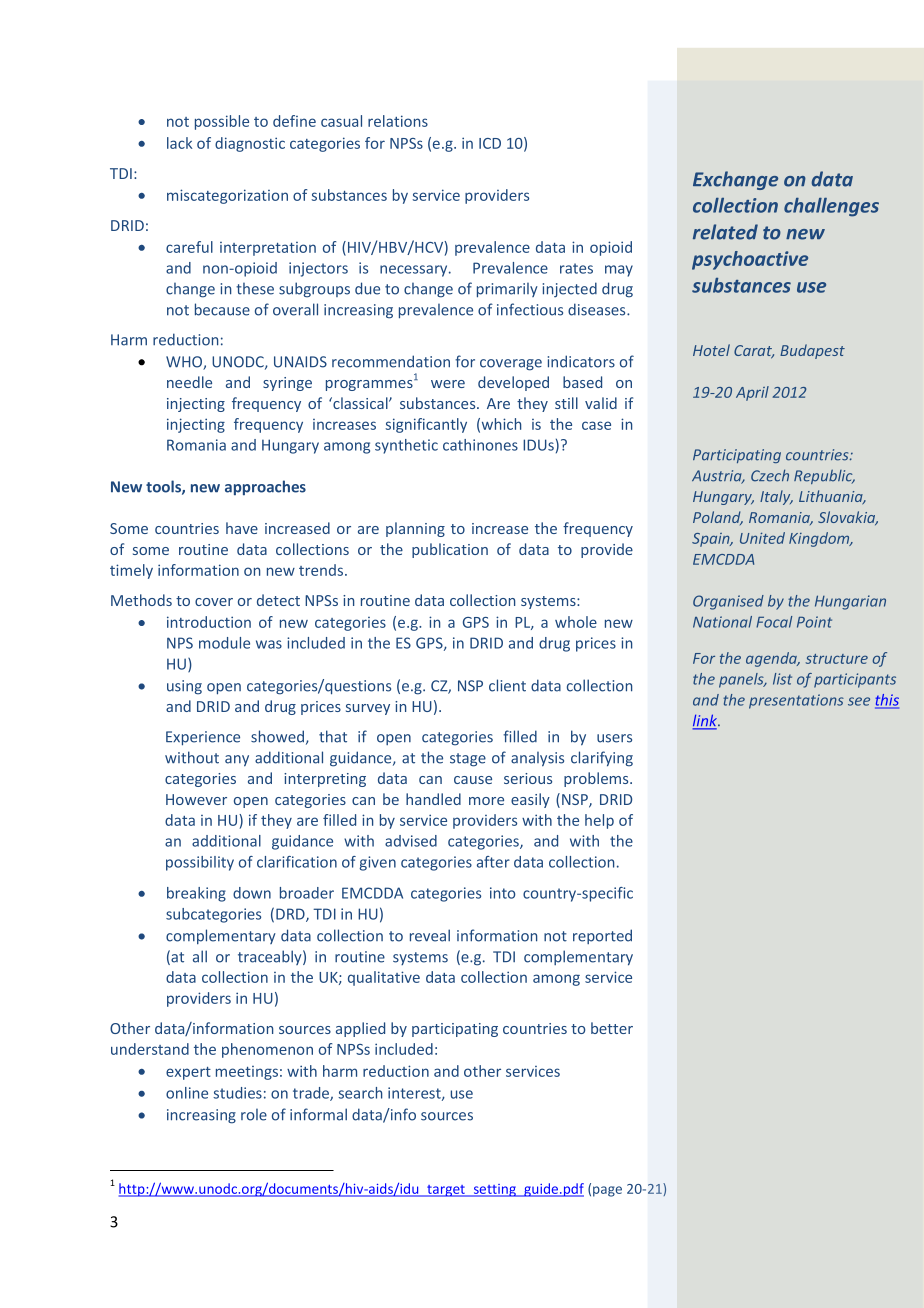  I want to click on client, so click(507, 685).
